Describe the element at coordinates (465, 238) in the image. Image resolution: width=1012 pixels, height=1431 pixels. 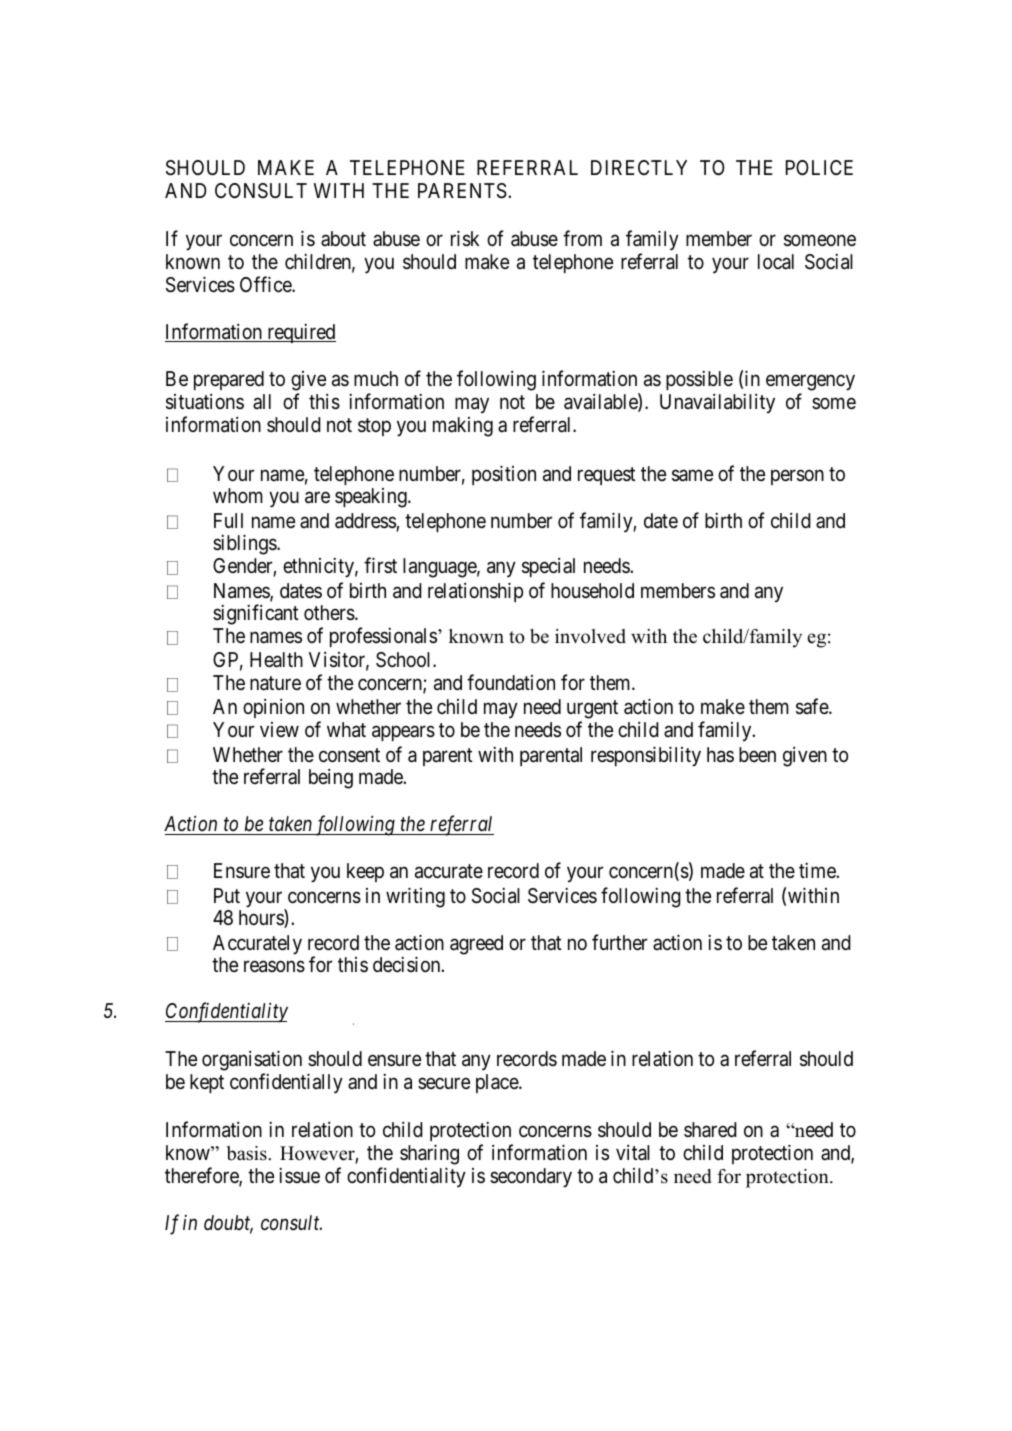
I see `risk` at that location.
